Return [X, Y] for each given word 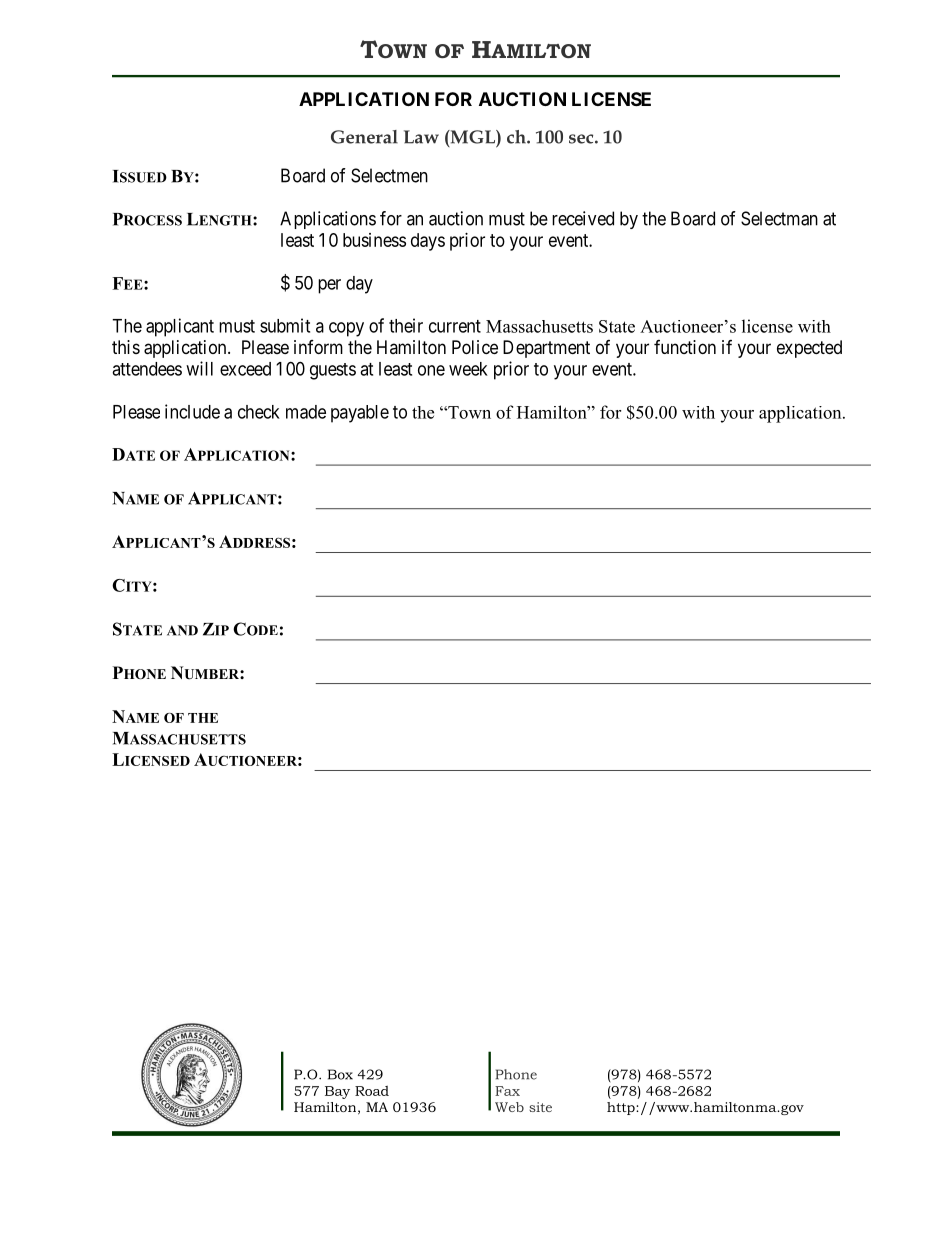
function [685, 347]
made [306, 412]
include [192, 411]
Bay [337, 1092]
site [540, 1107]
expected [809, 349]
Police [475, 347]
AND [182, 630]
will [199, 368]
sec [582, 139]
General [364, 137]
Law [421, 137]
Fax [507, 1091]
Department [546, 349]
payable [360, 414]
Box [340, 1074]
